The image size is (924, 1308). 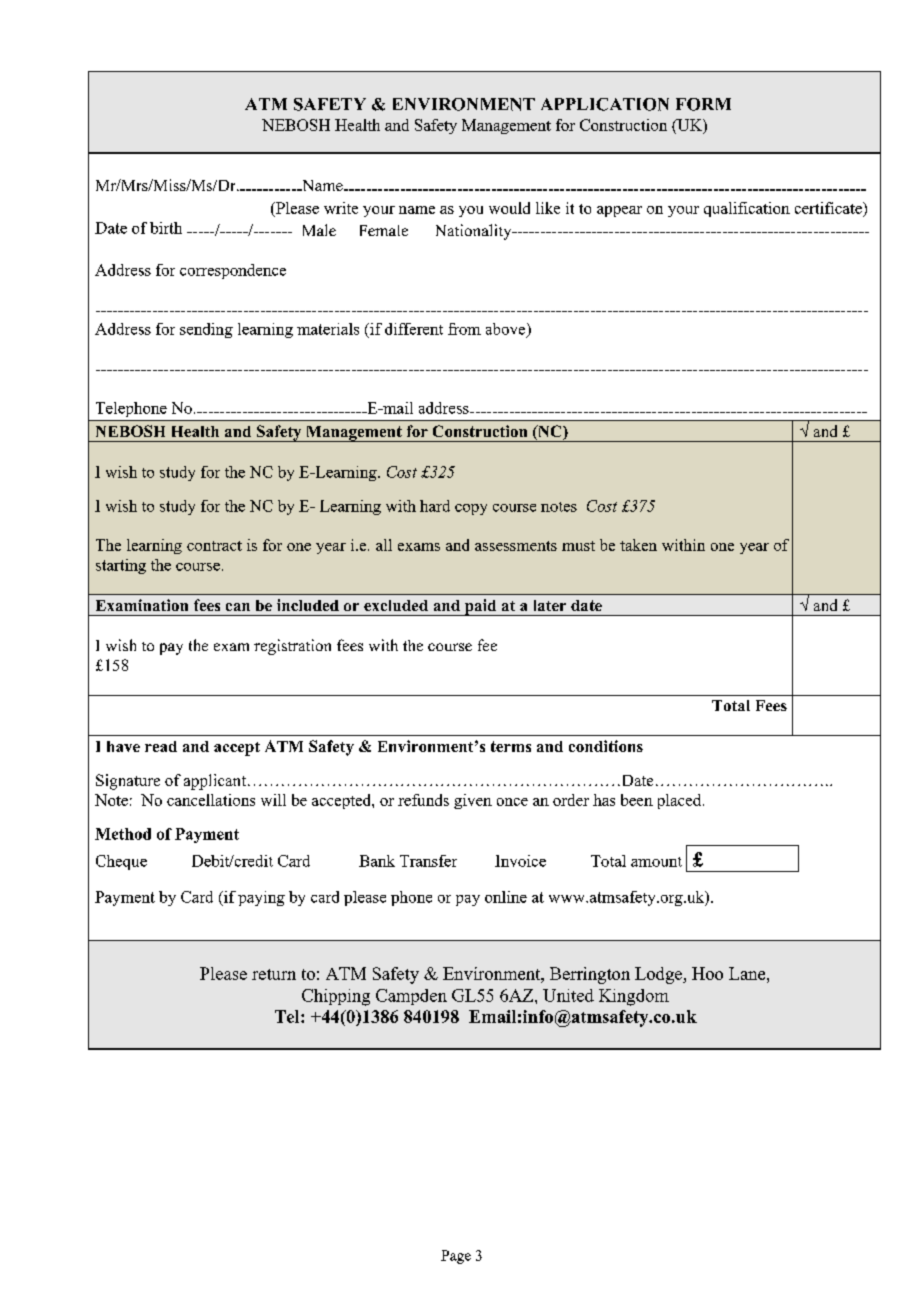 I want to click on birth, so click(x=166, y=228).
